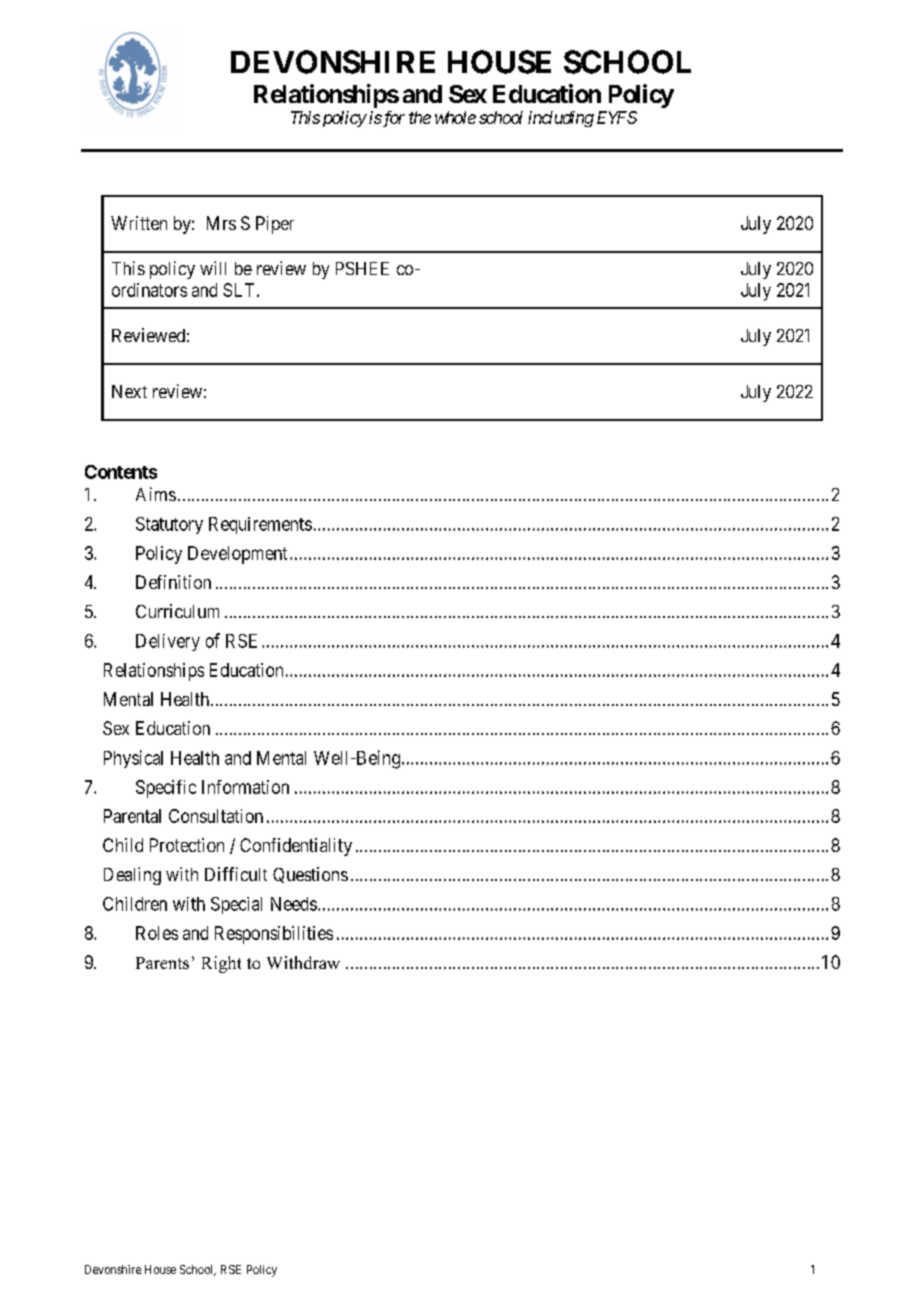 This screenshot has height=1309, width=924. Describe the element at coordinates (168, 642) in the screenshot. I see `Delivery` at that location.
